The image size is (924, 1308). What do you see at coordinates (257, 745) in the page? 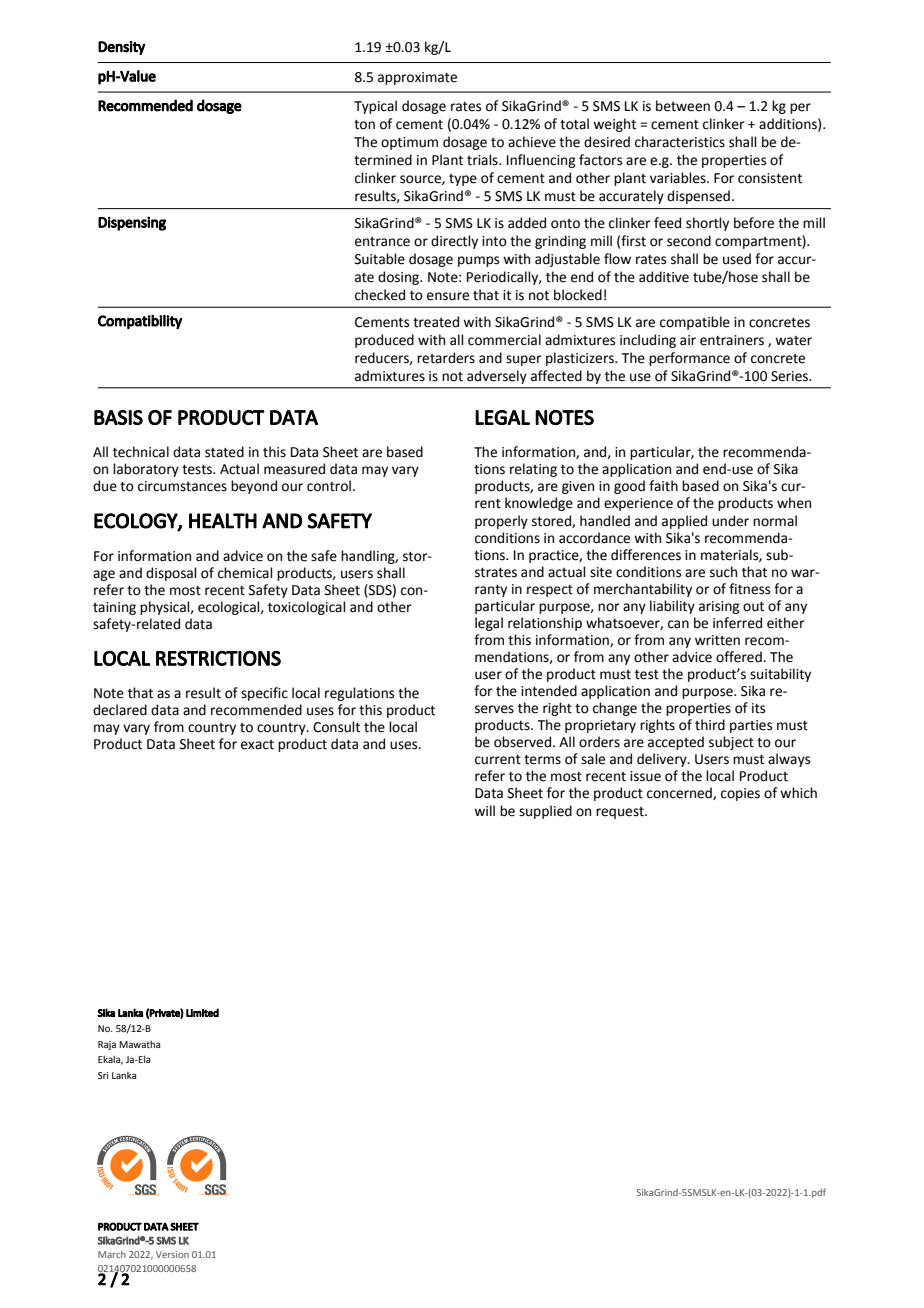
I see `exact` at bounding box center [257, 745].
